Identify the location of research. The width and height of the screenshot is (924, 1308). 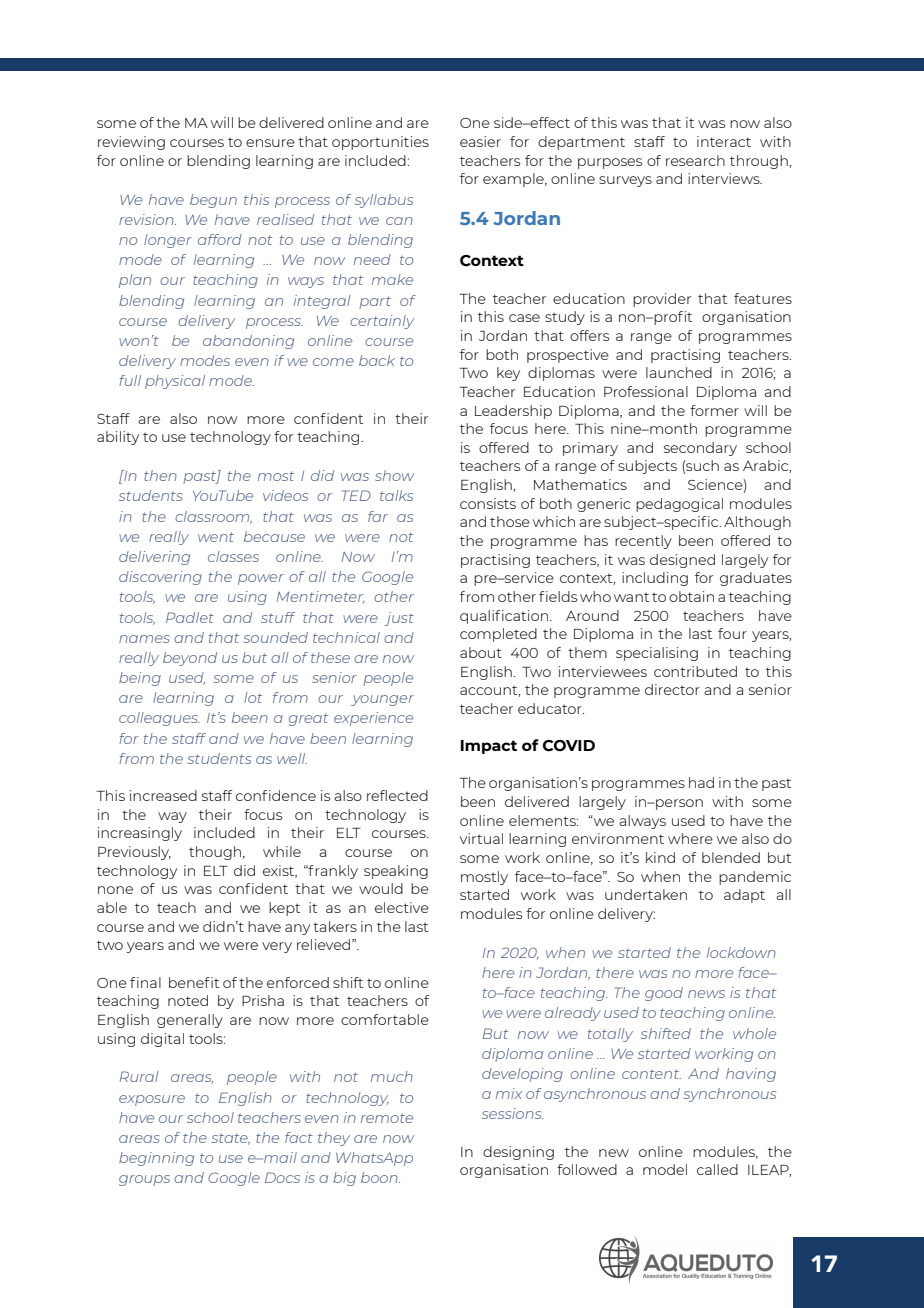
(695, 160).
